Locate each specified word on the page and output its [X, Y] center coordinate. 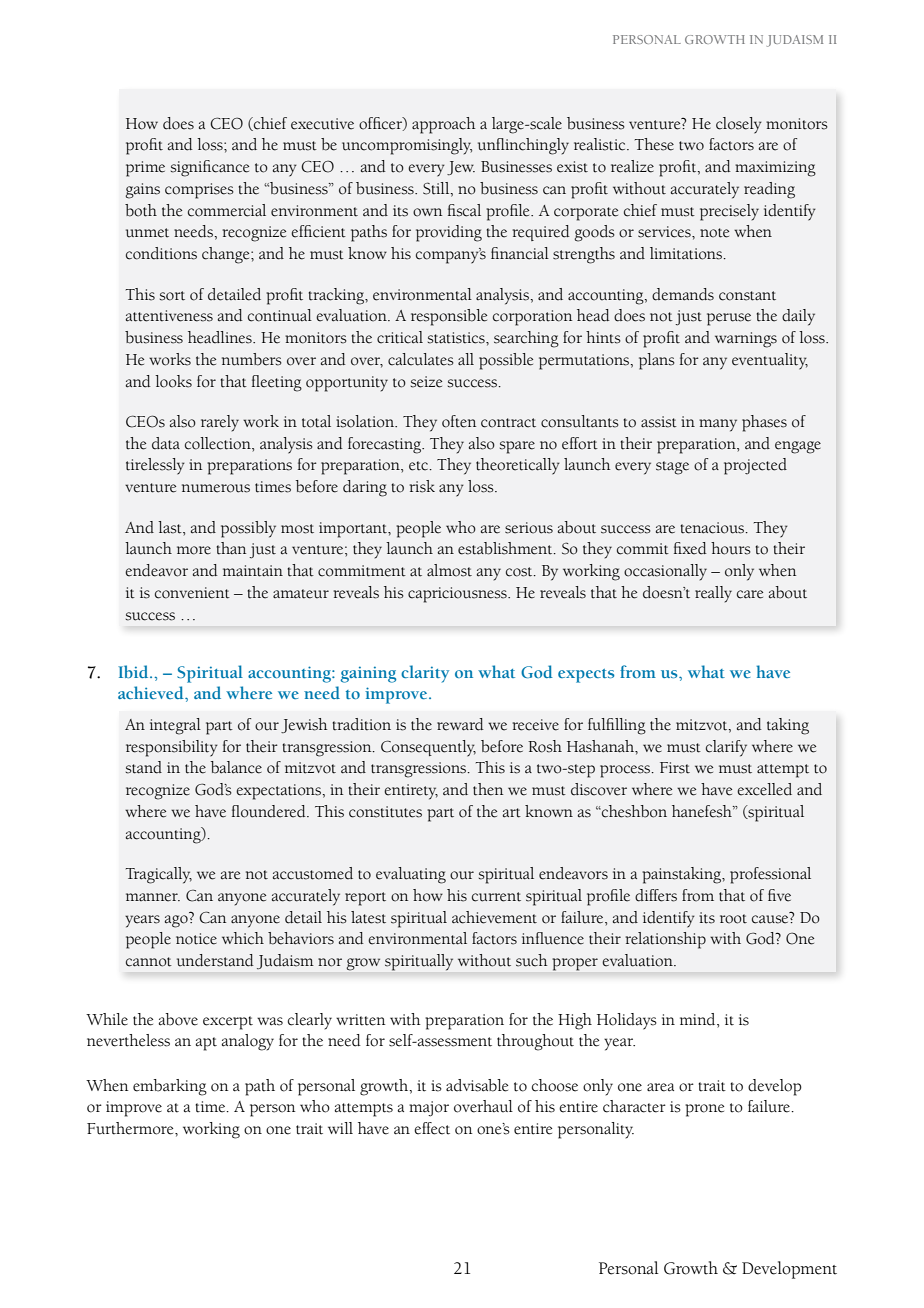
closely [739, 125]
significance [210, 168]
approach [444, 125]
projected [755, 466]
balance [236, 767]
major [429, 1109]
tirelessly [155, 466]
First [675, 768]
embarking [170, 1087]
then [488, 789]
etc [418, 466]
